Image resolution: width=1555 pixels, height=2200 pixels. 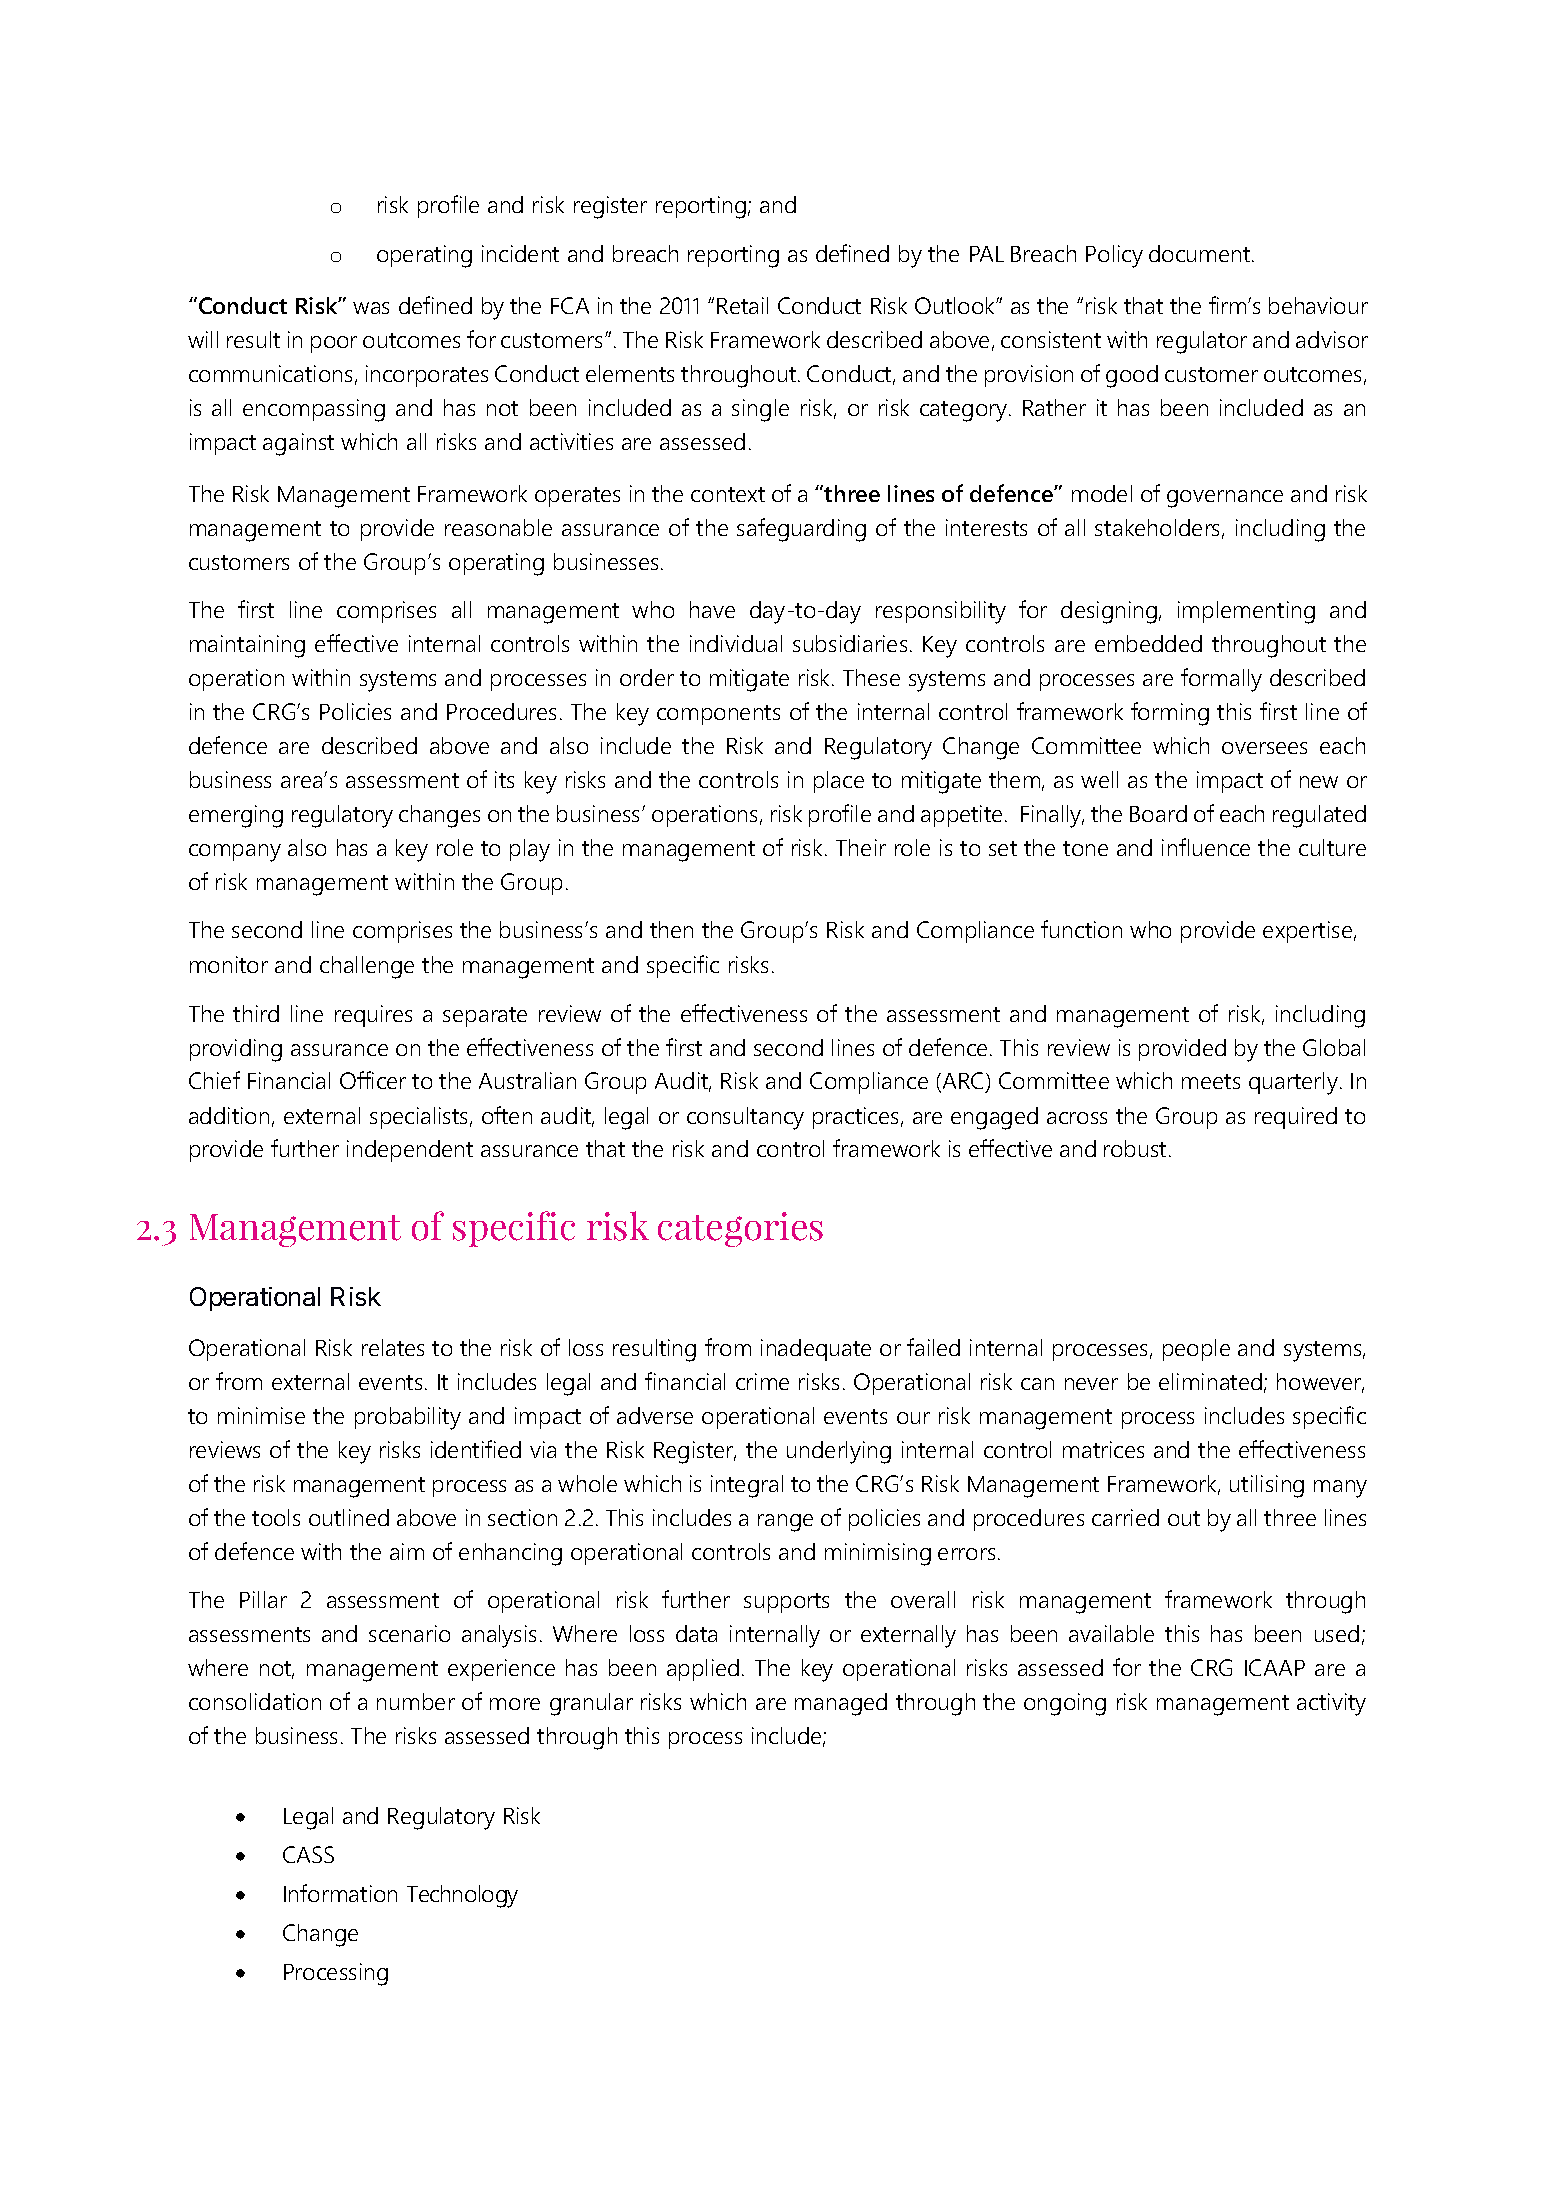 I want to click on integral, so click(x=747, y=1486).
